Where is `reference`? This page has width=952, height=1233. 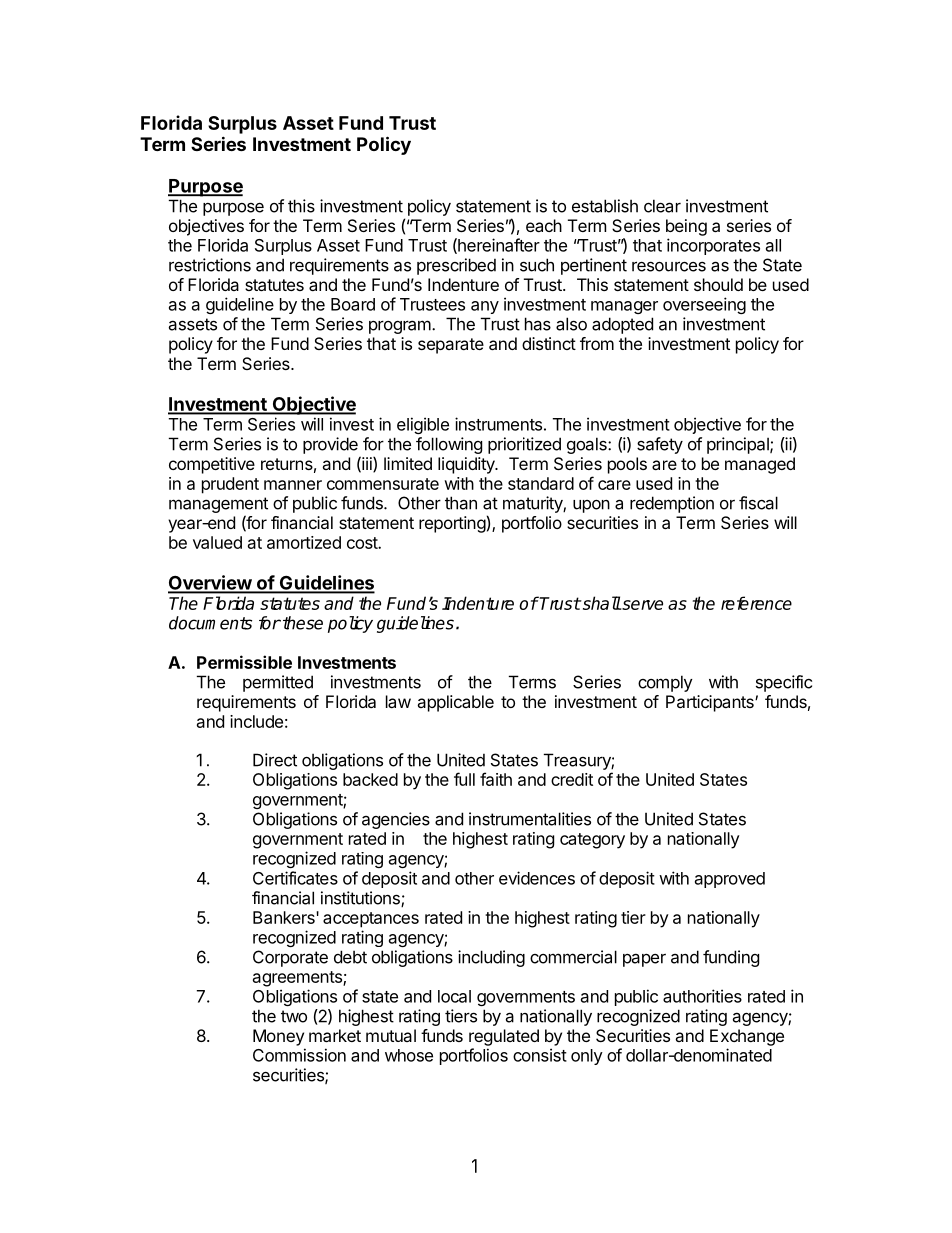 reference is located at coordinates (756, 603).
